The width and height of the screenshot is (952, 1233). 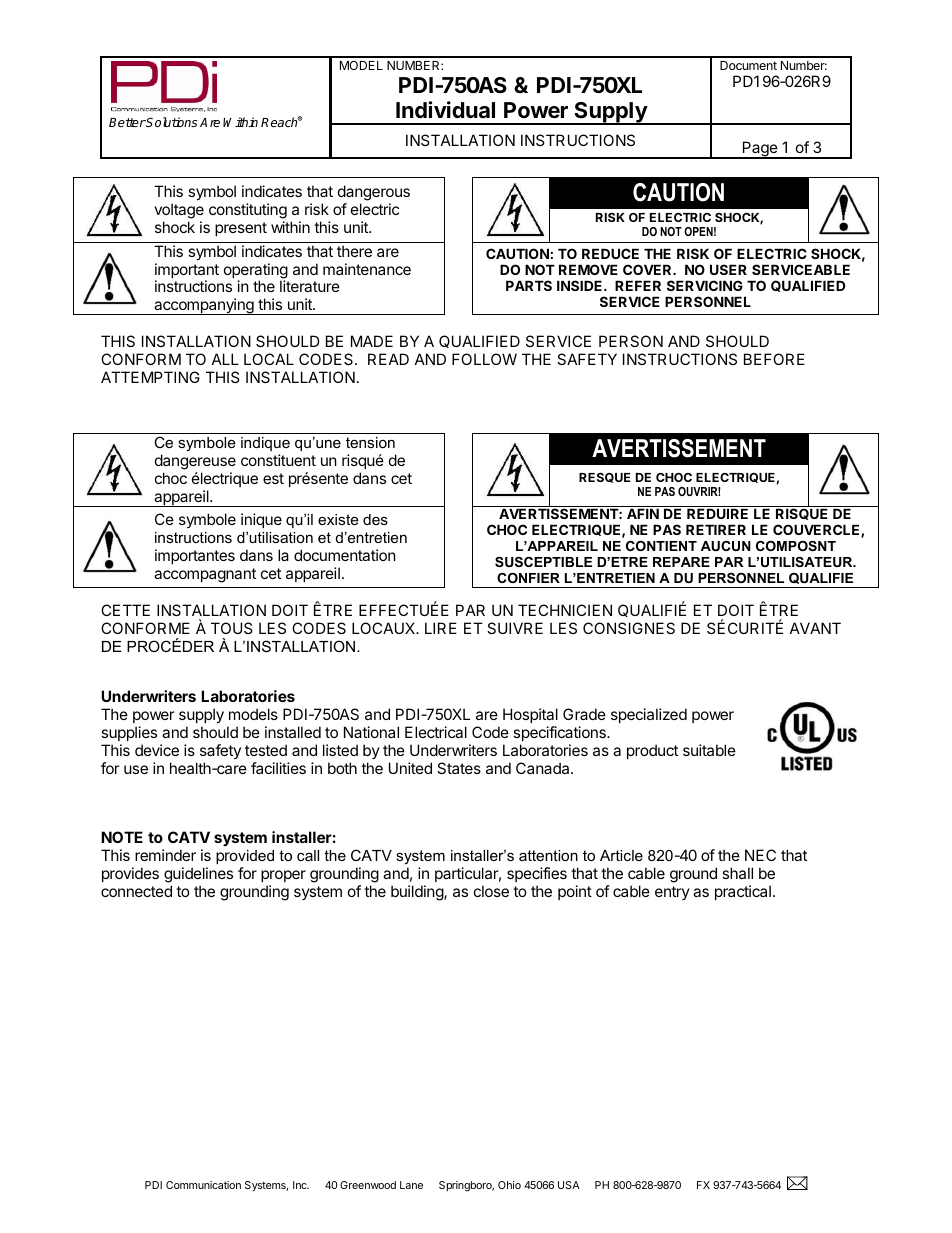 What do you see at coordinates (171, 122) in the screenshot?
I see `Solutions` at bounding box center [171, 122].
